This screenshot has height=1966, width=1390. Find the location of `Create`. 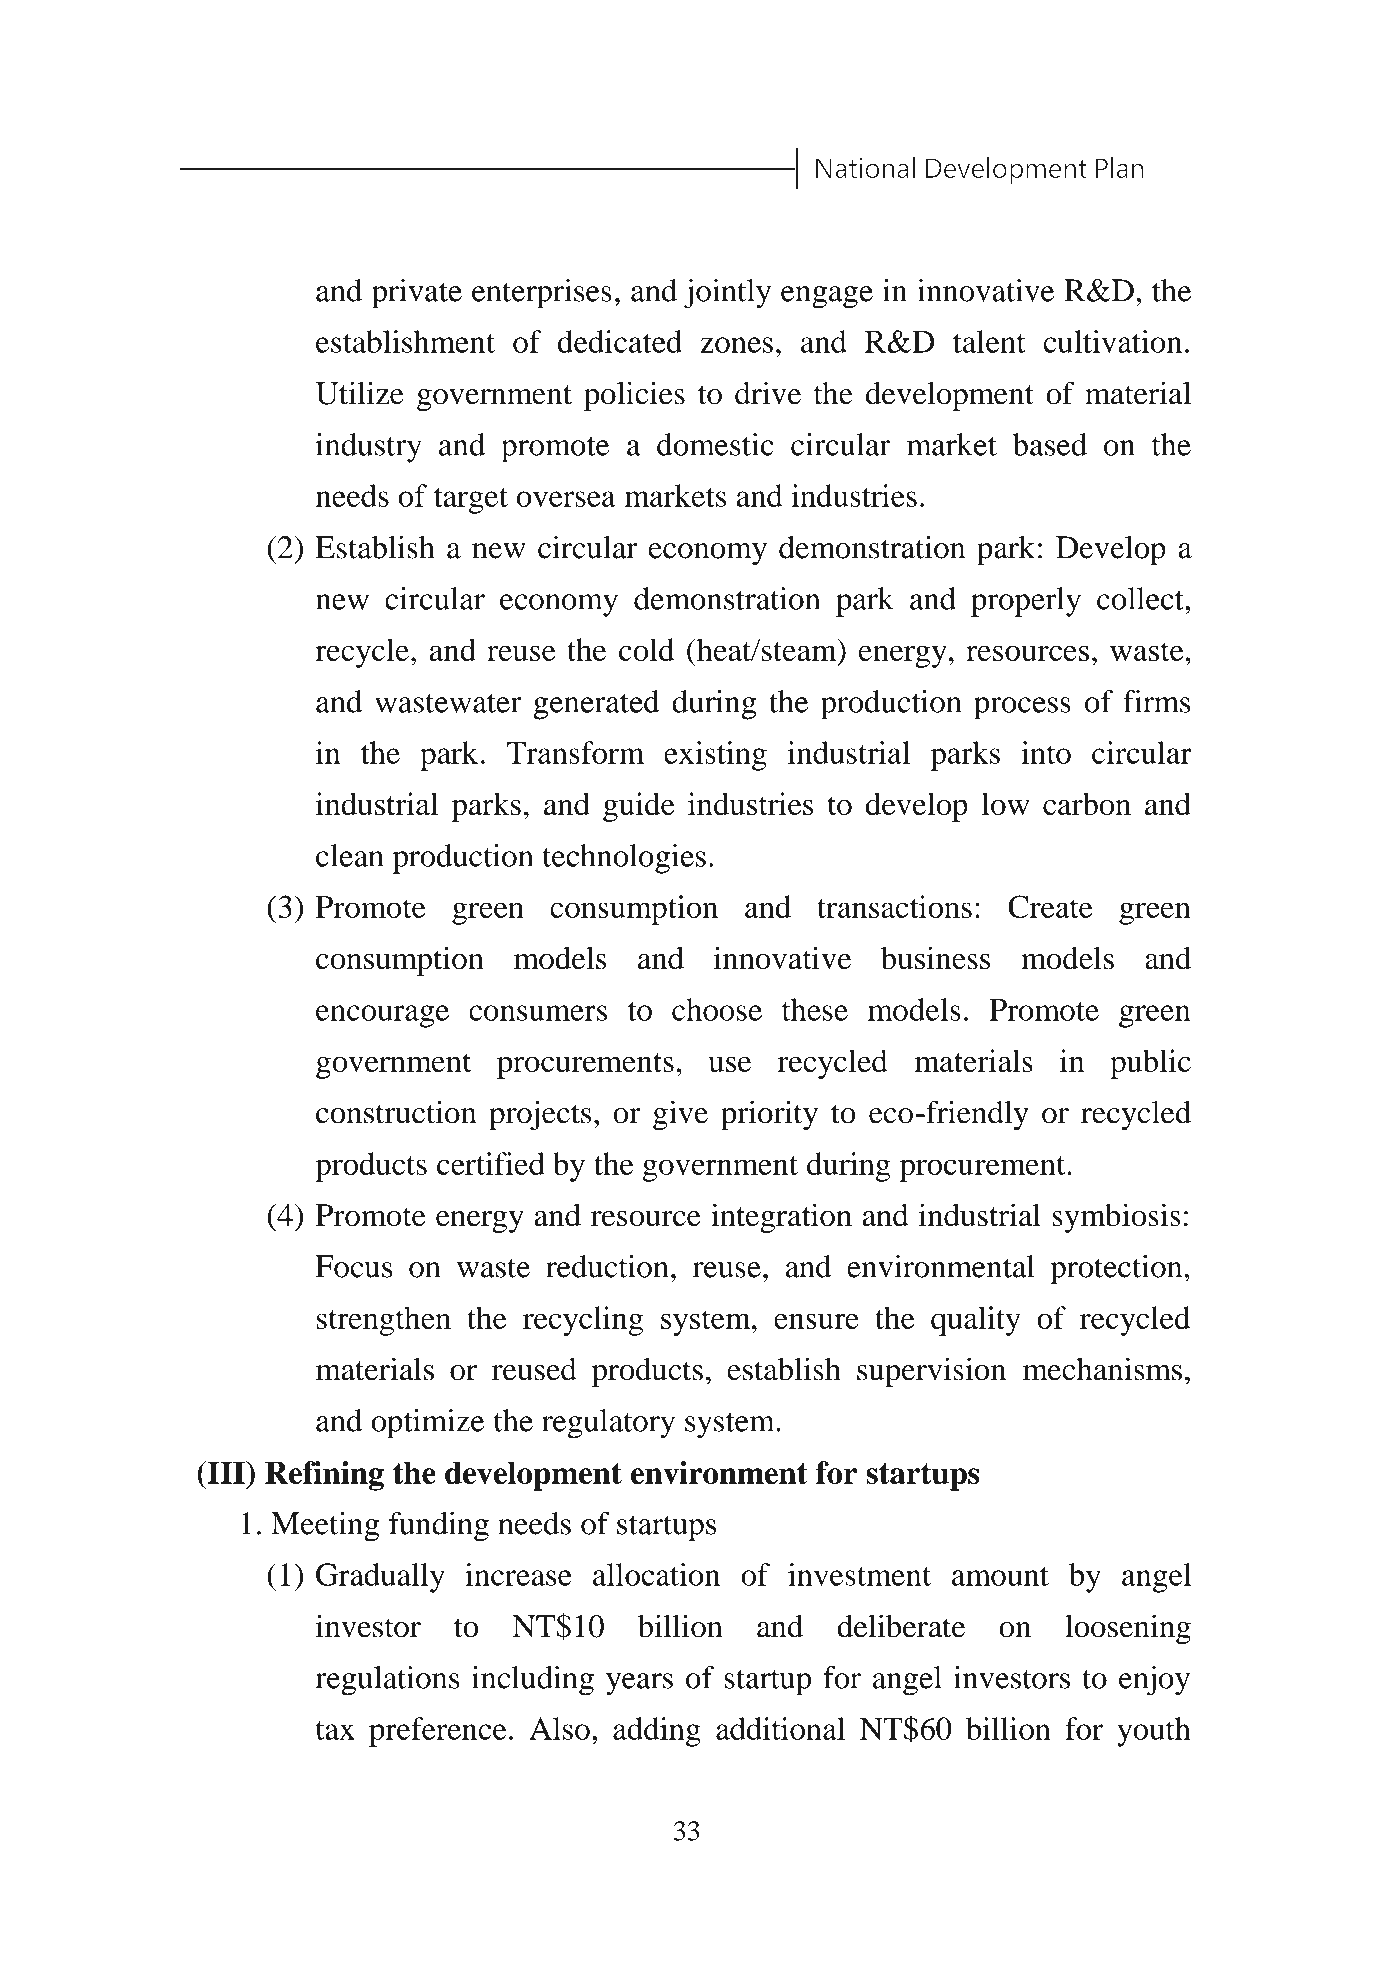

Create is located at coordinates (1050, 906).
